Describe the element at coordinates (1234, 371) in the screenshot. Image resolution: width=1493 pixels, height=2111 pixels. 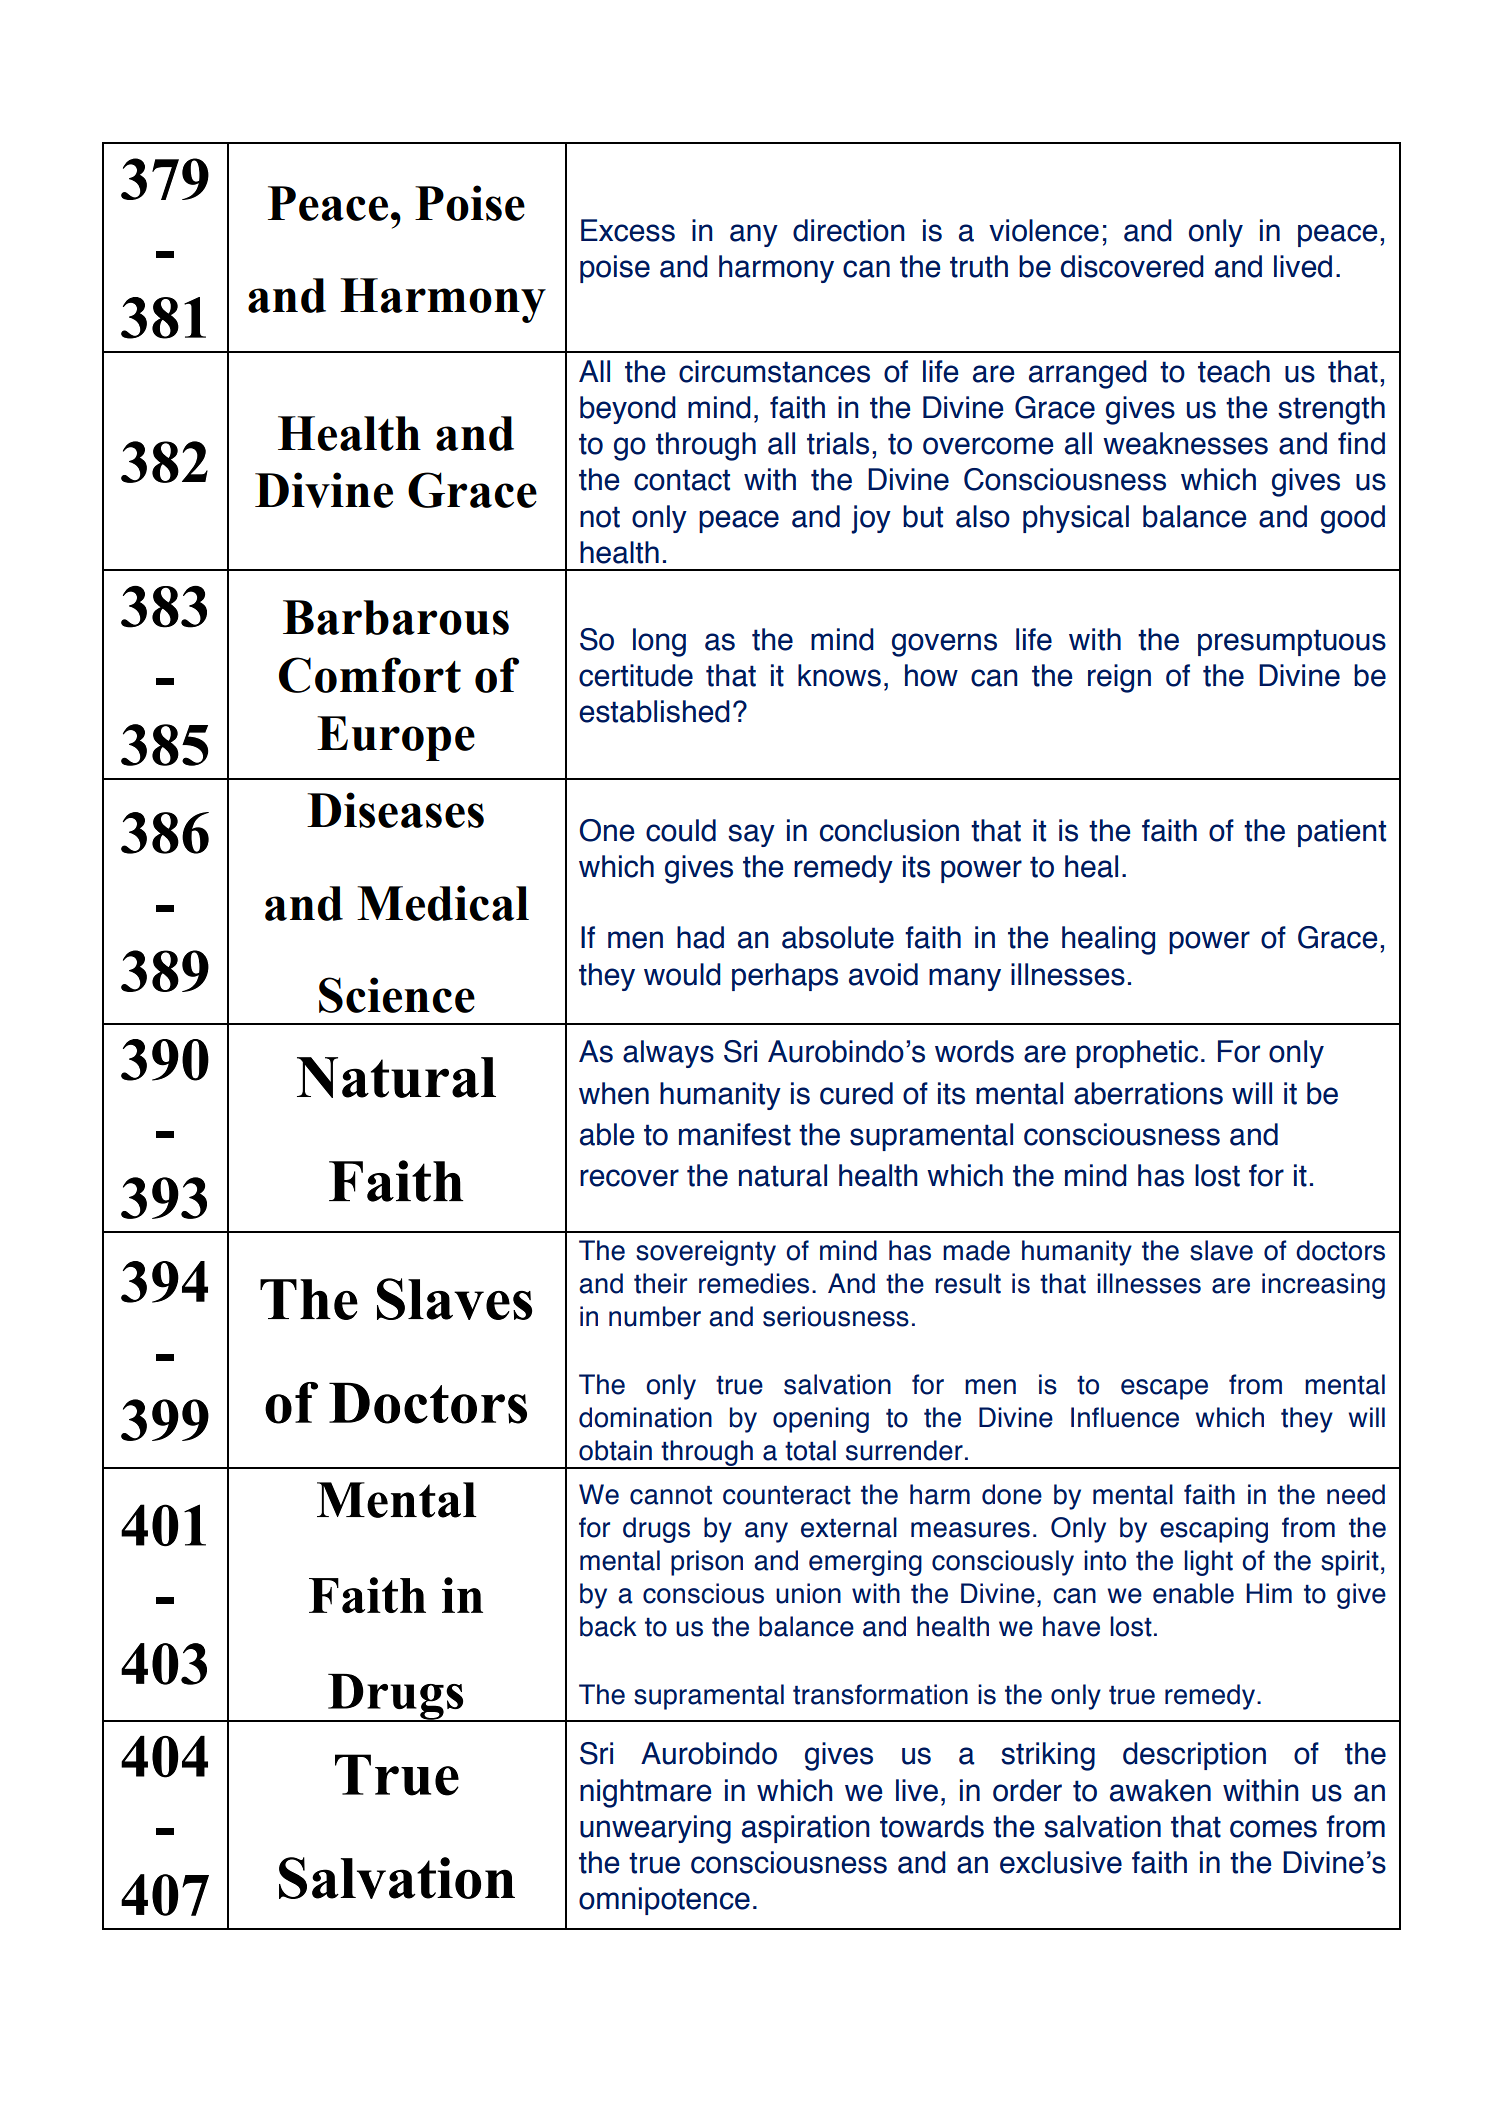
I see `teach` at that location.
